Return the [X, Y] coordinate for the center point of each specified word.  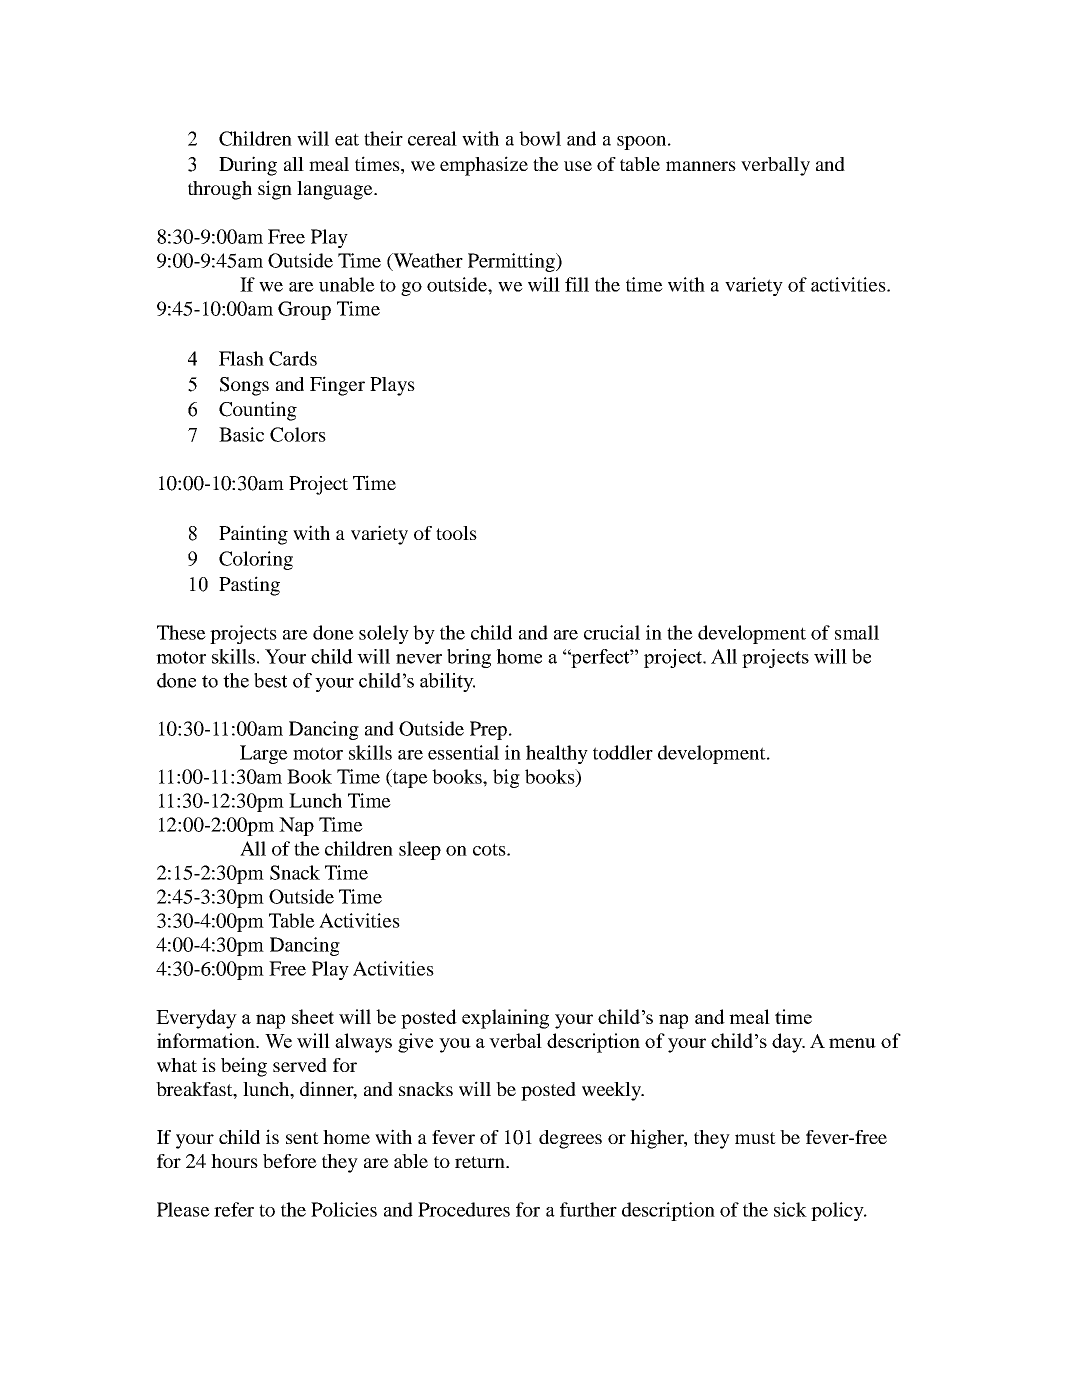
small [857, 632]
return [481, 1162]
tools [456, 533]
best [270, 680]
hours [234, 1161]
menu [852, 1043]
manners [701, 166]
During [248, 166]
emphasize [484, 166]
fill [577, 284]
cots [490, 849]
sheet [313, 1016]
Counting [258, 411]
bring [469, 658]
